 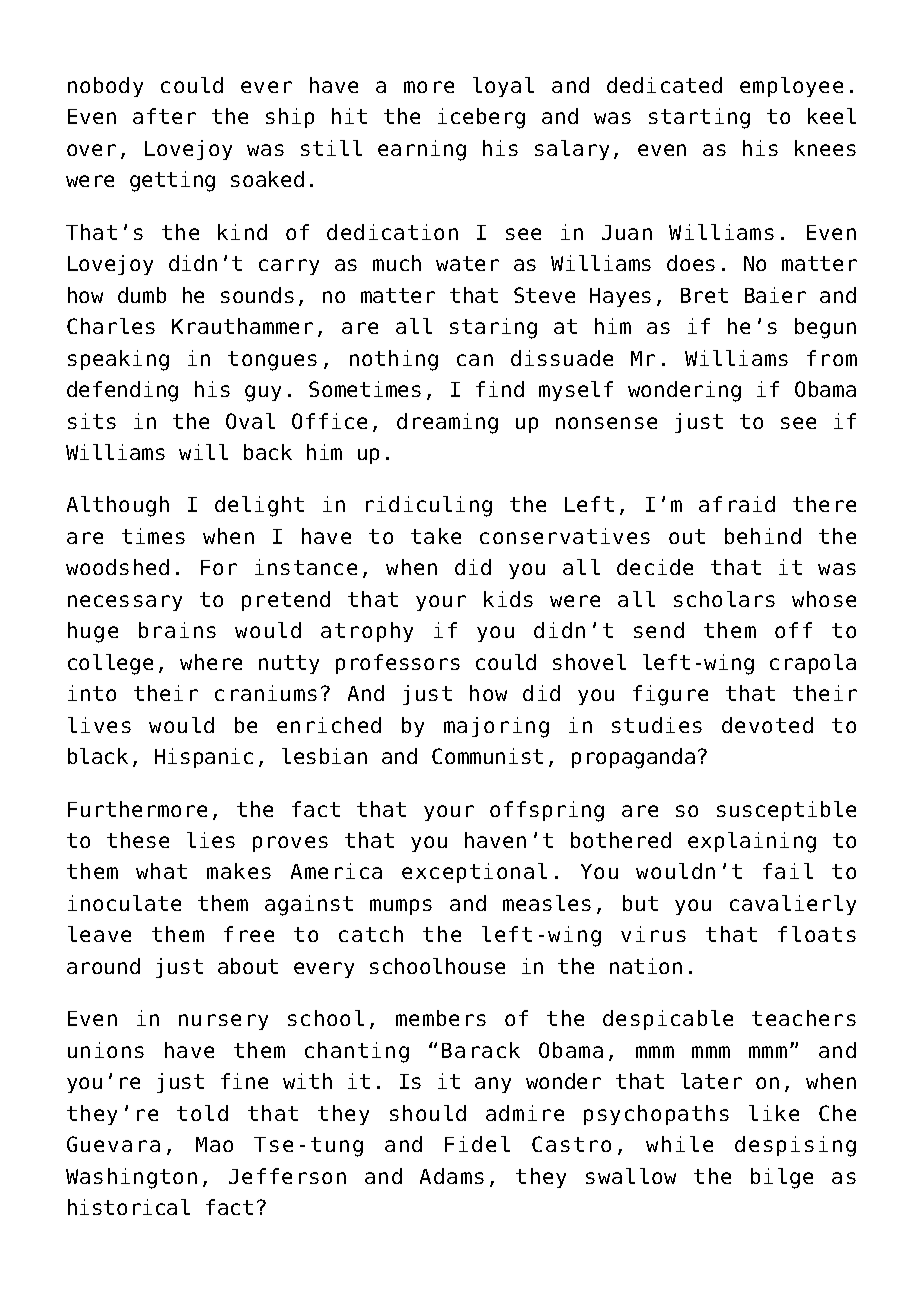 I want to click on after, so click(x=164, y=116).
